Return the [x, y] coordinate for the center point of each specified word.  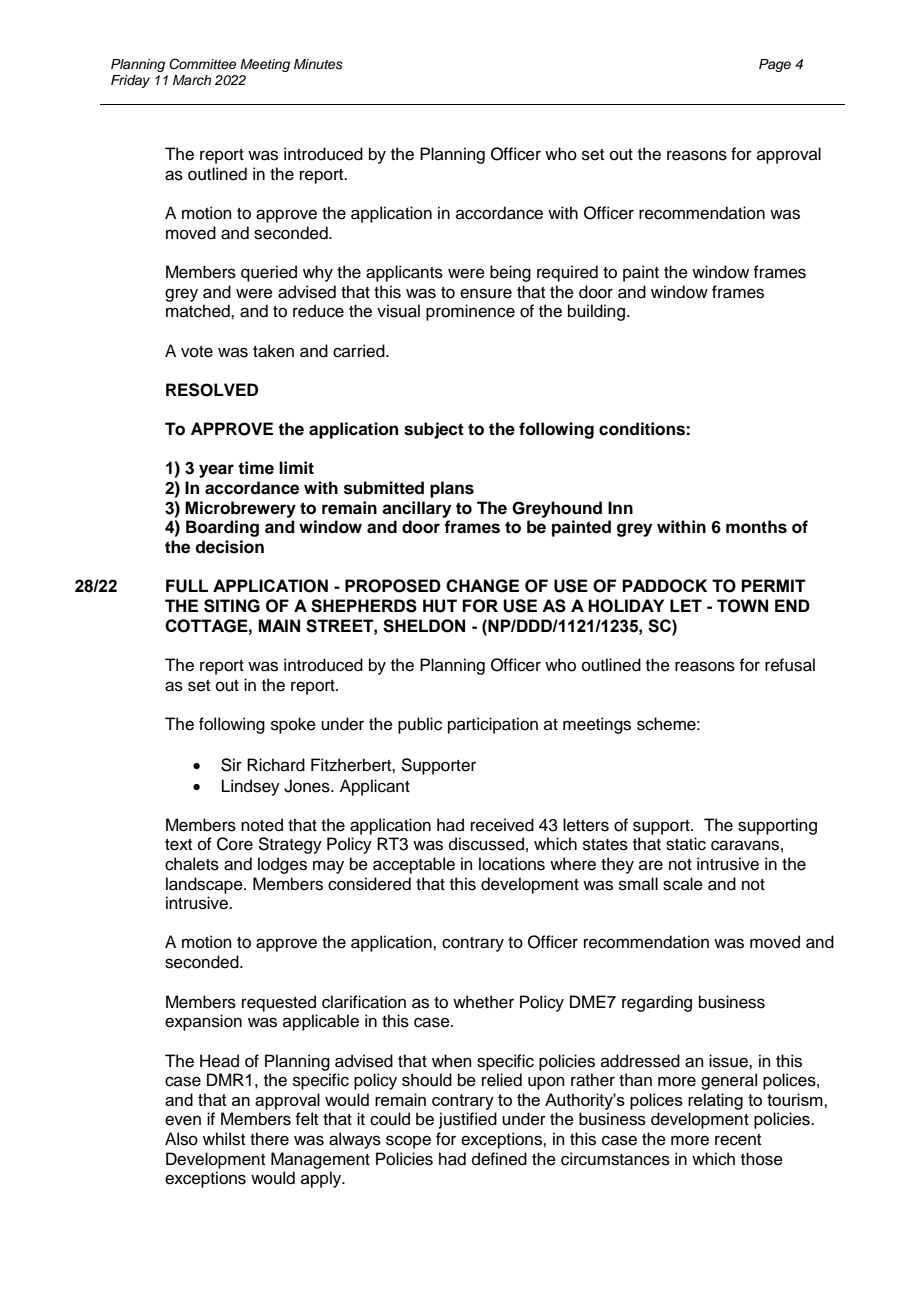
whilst [224, 1139]
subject [434, 430]
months [756, 527]
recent [738, 1140]
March [192, 80]
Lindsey [251, 787]
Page [775, 65]
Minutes [318, 64]
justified [468, 1120]
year [216, 471]
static [686, 844]
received [502, 825]
